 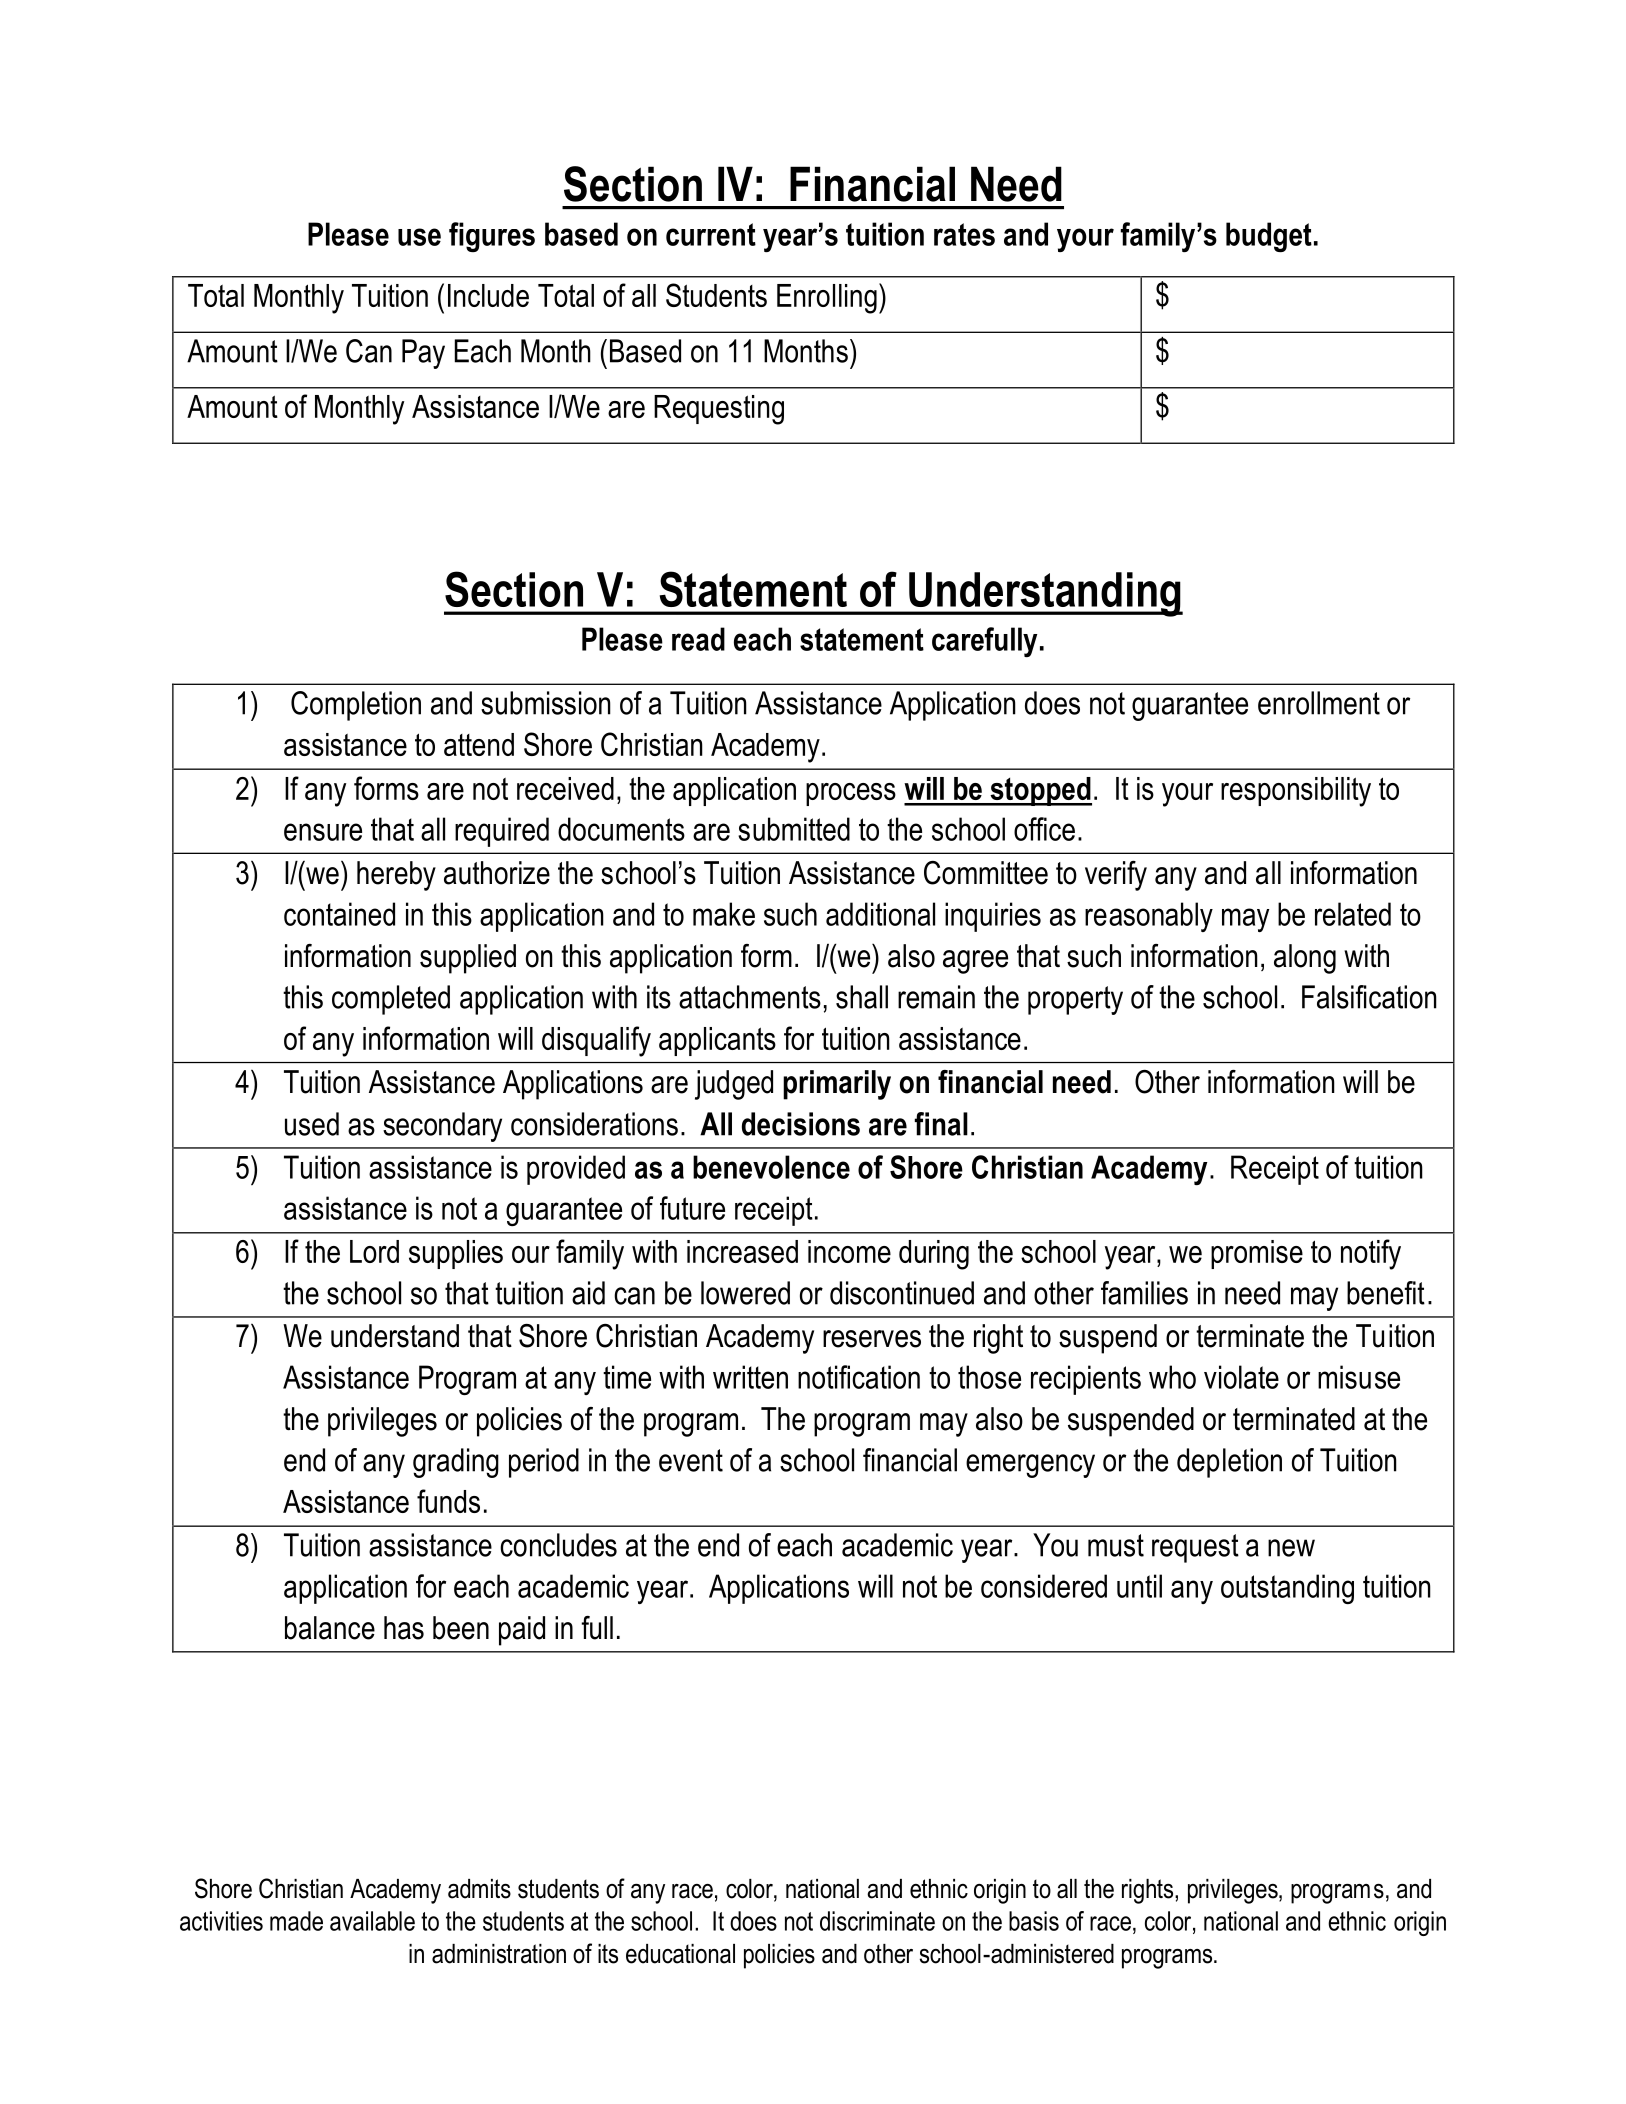 I want to click on budget, so click(x=1269, y=237).
